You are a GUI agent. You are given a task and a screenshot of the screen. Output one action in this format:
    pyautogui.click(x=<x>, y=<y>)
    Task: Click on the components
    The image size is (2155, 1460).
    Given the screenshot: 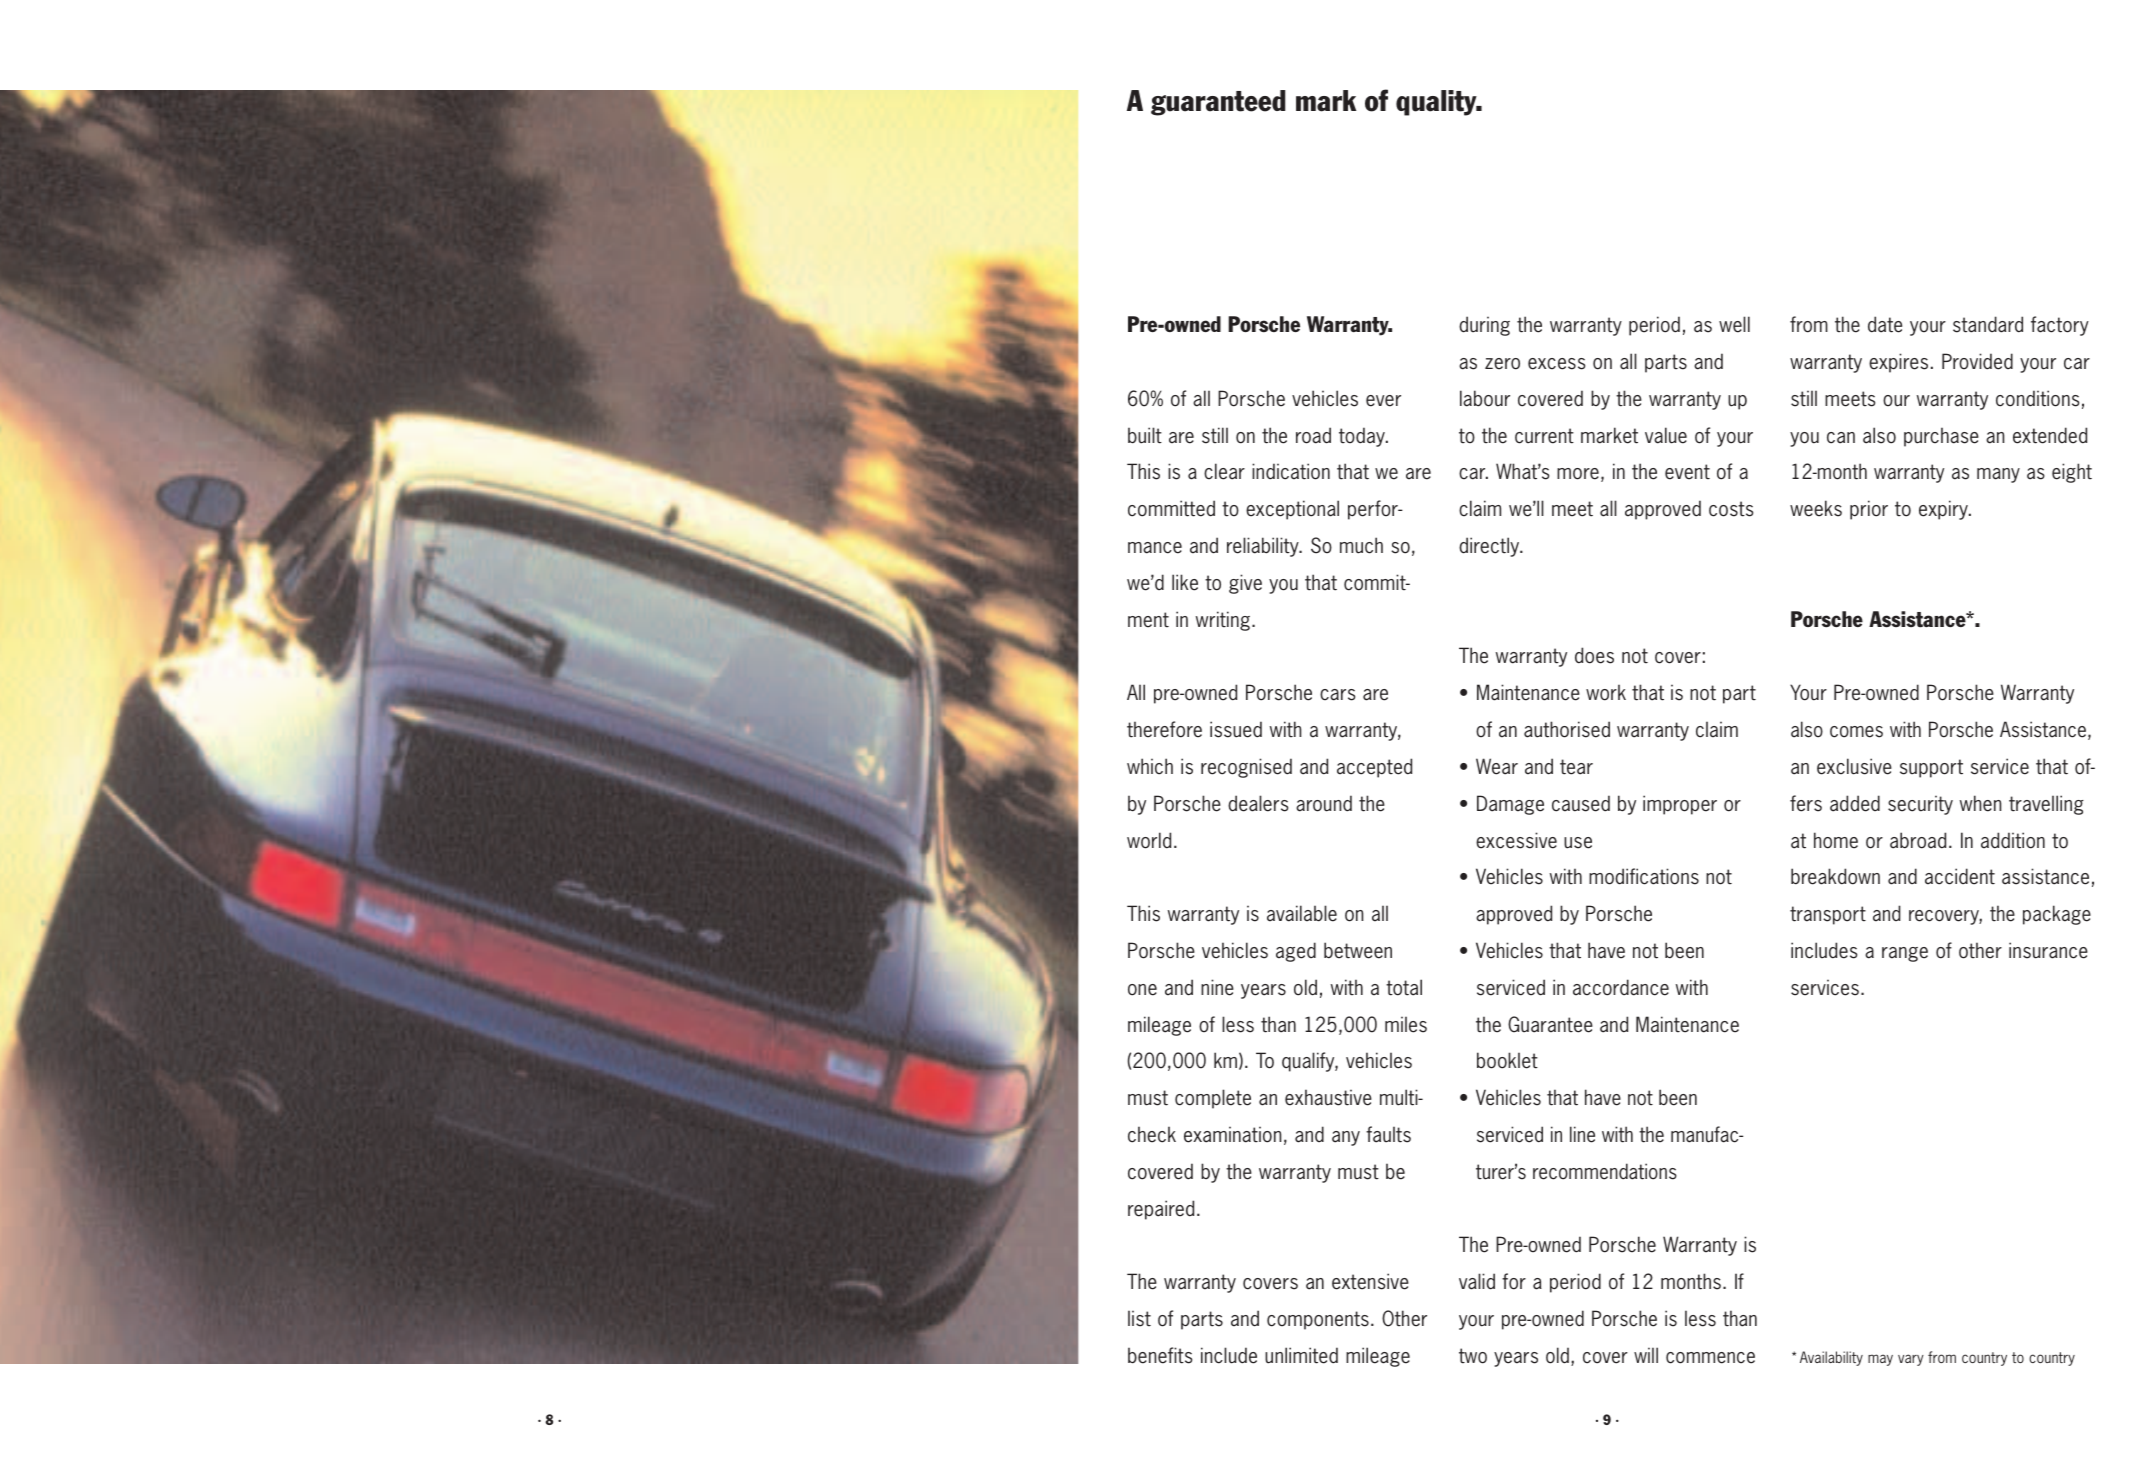 What is the action you would take?
    pyautogui.click(x=1318, y=1320)
